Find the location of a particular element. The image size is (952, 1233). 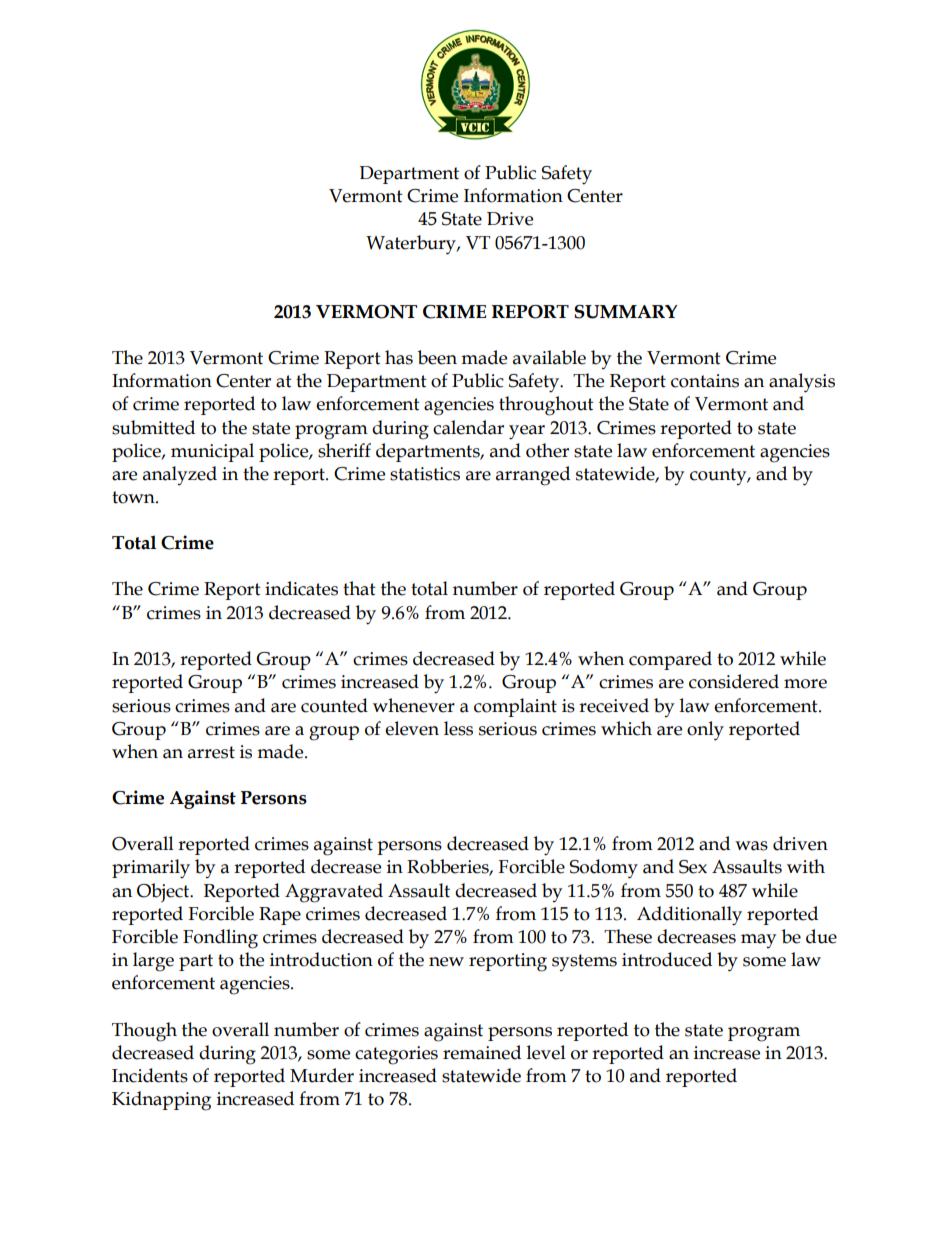

arranged is located at coordinates (533, 476).
